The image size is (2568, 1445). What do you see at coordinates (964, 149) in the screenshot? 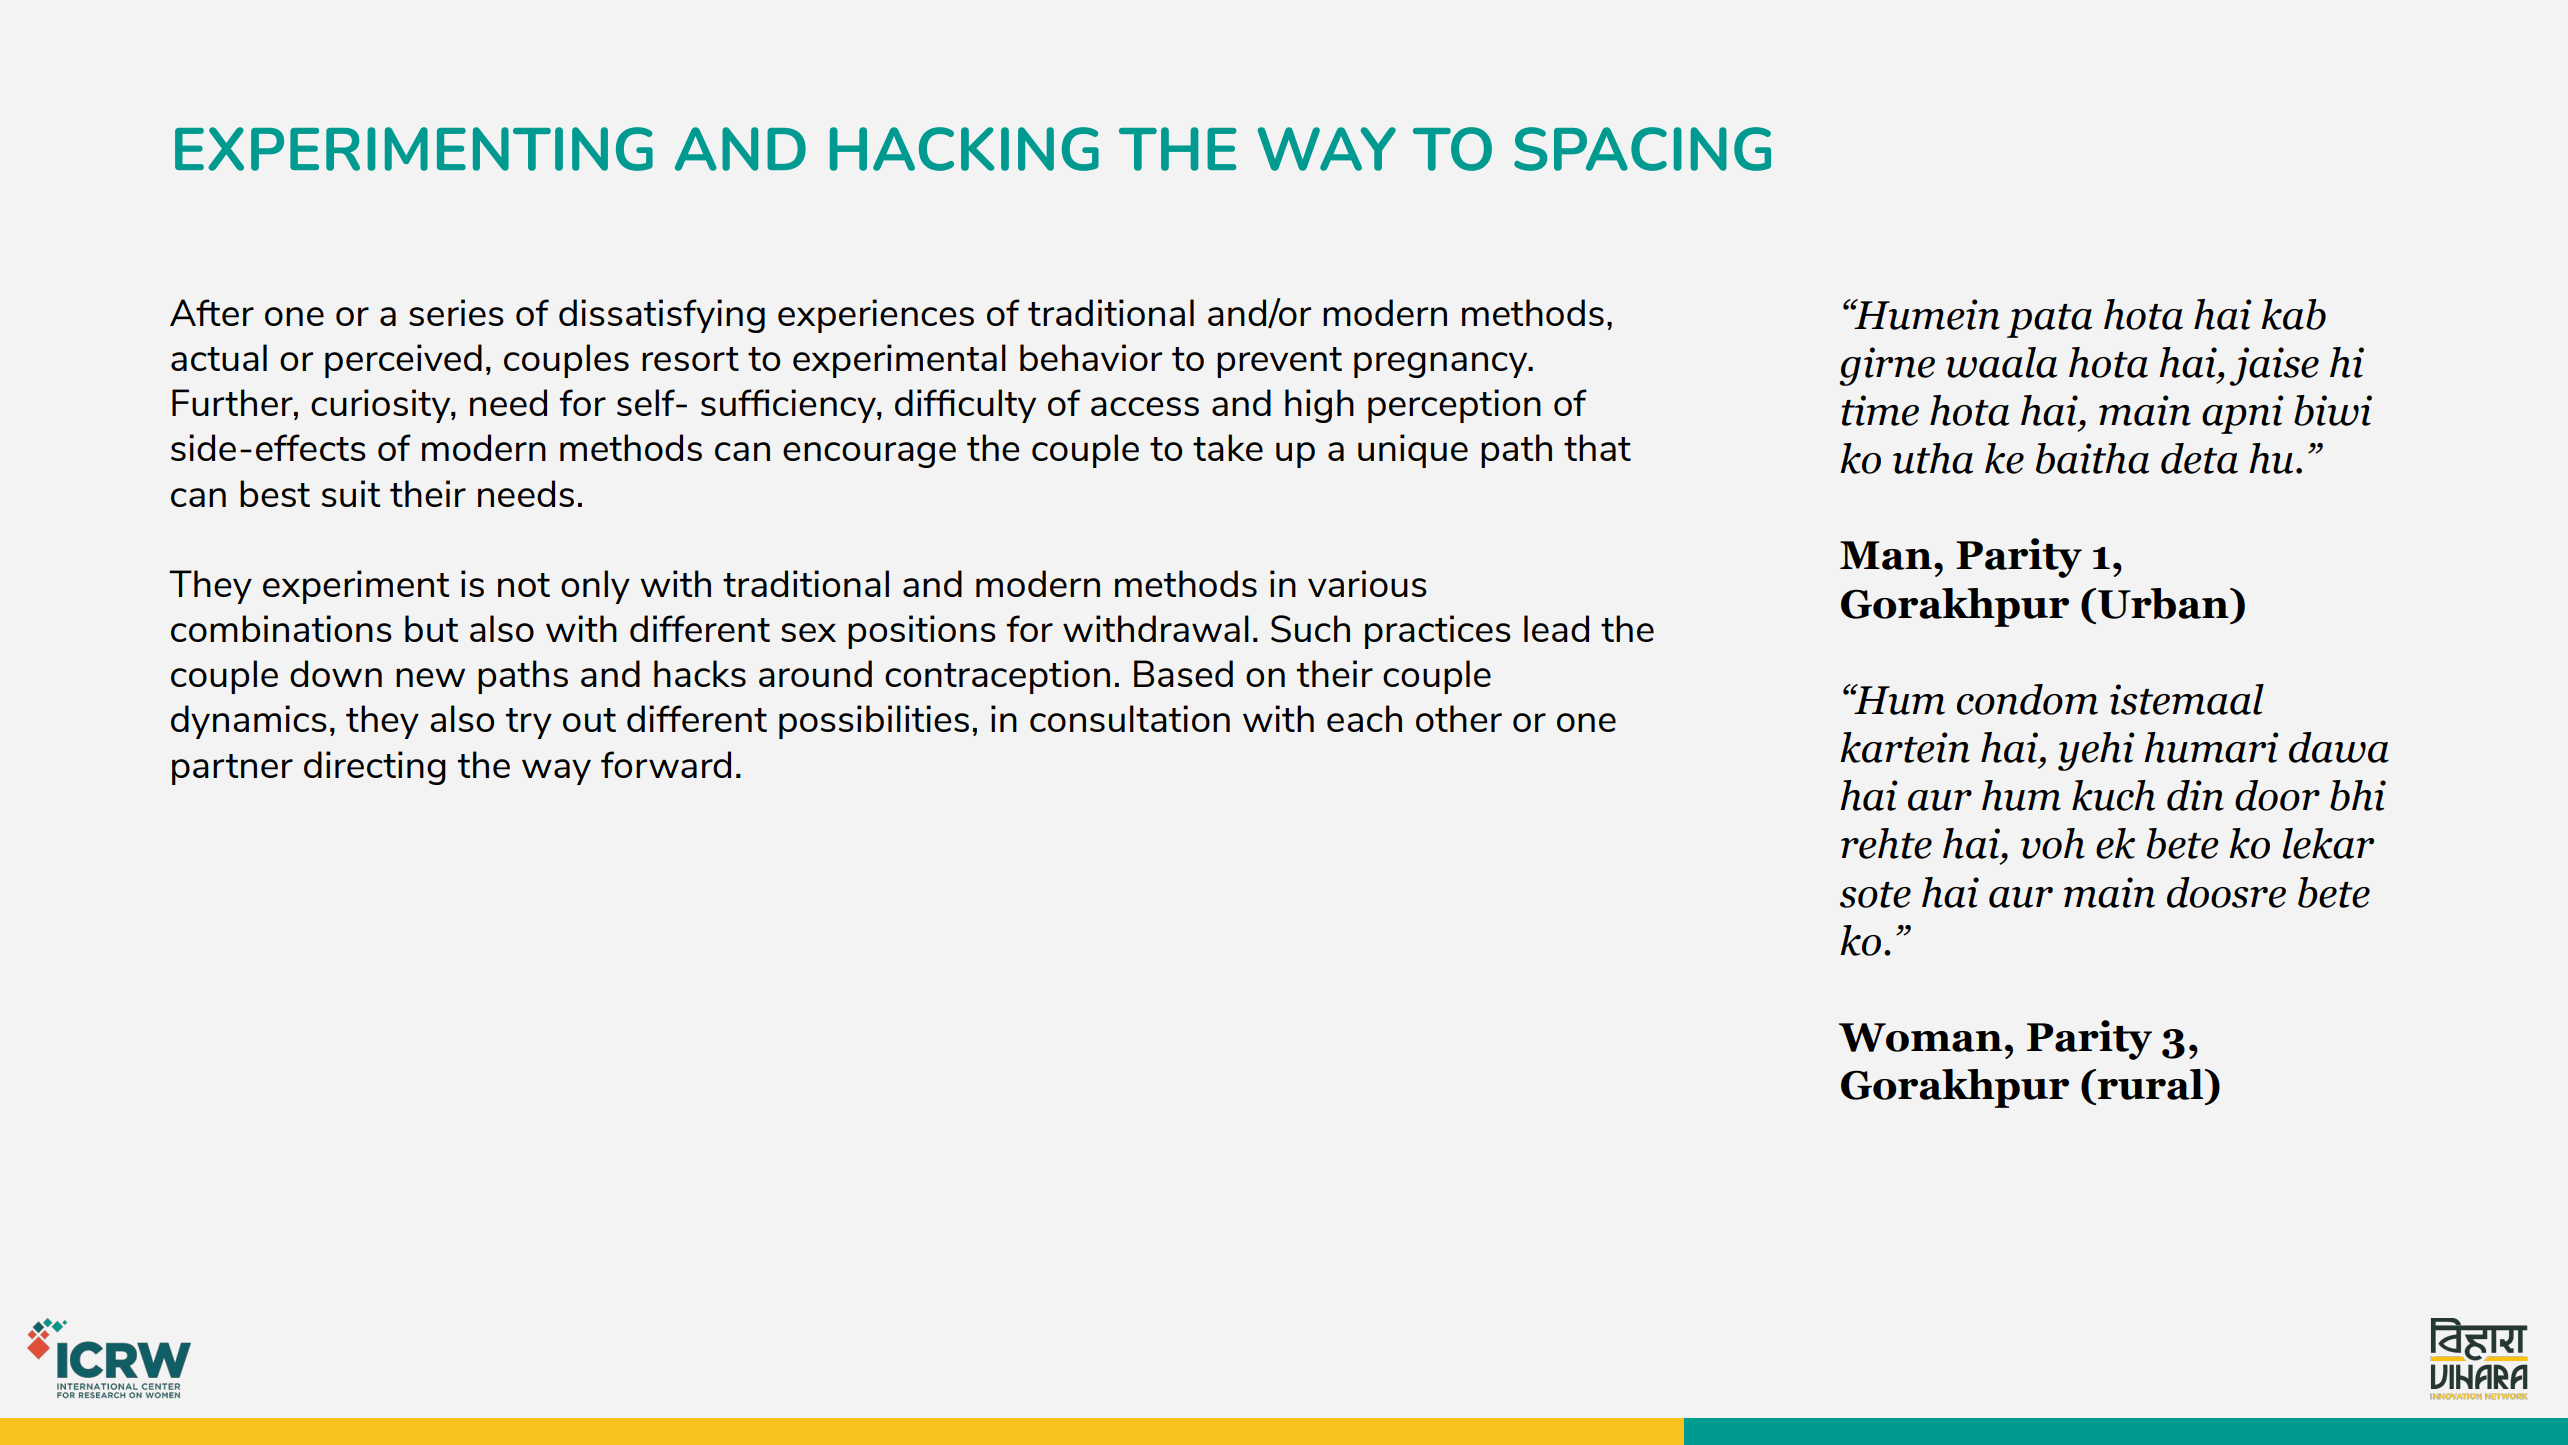
I see `HACKING` at bounding box center [964, 149].
